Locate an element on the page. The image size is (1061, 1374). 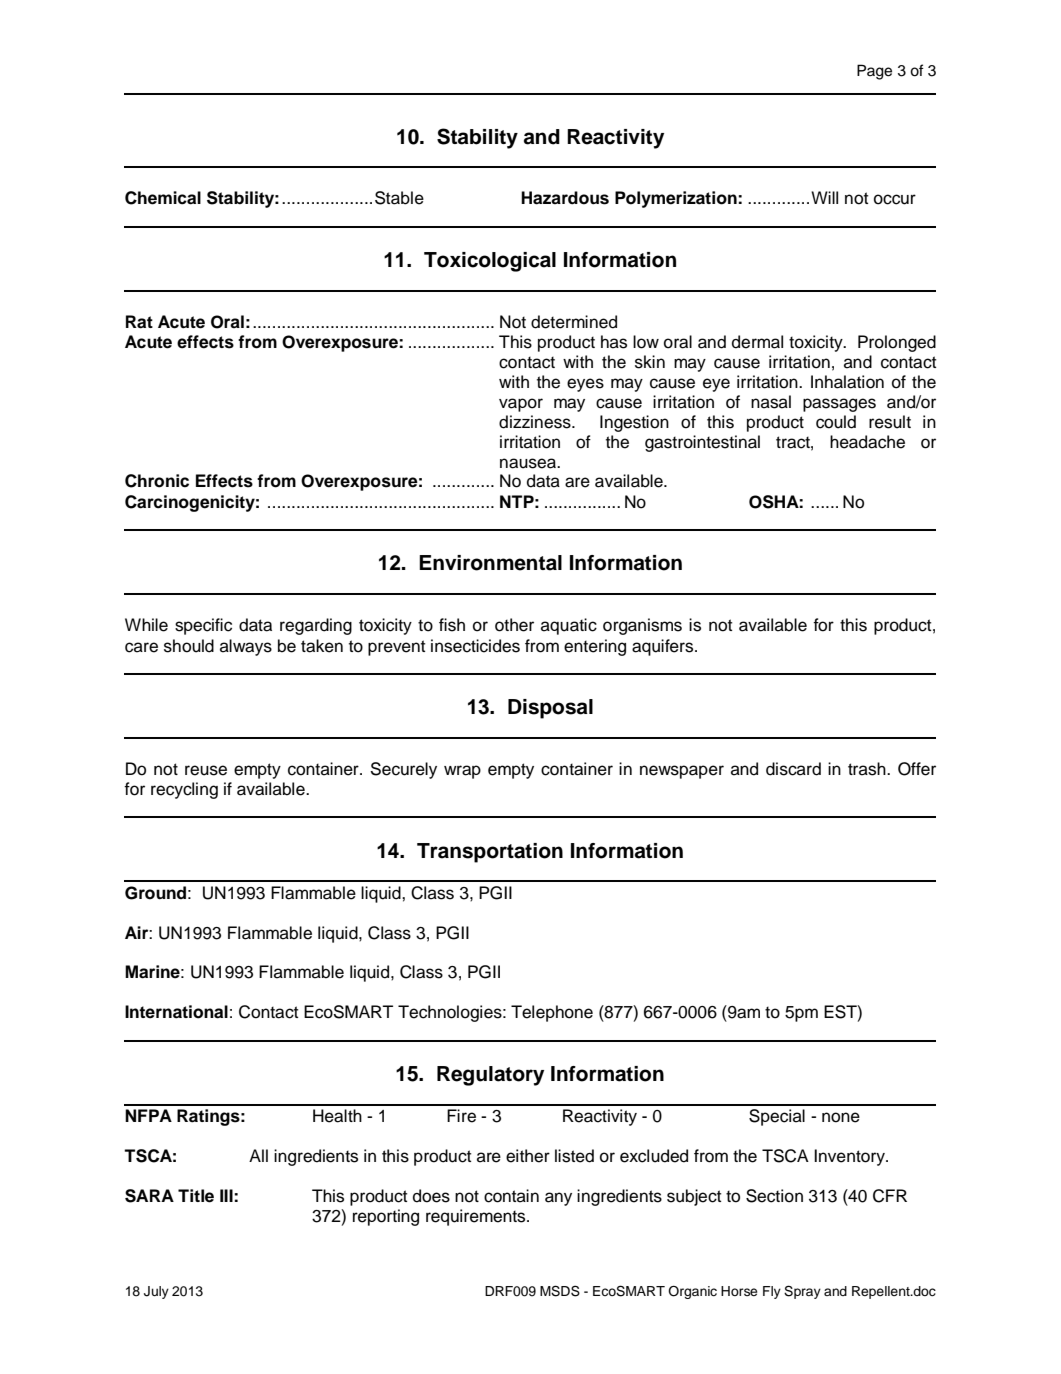
Title is located at coordinates (196, 1196).
